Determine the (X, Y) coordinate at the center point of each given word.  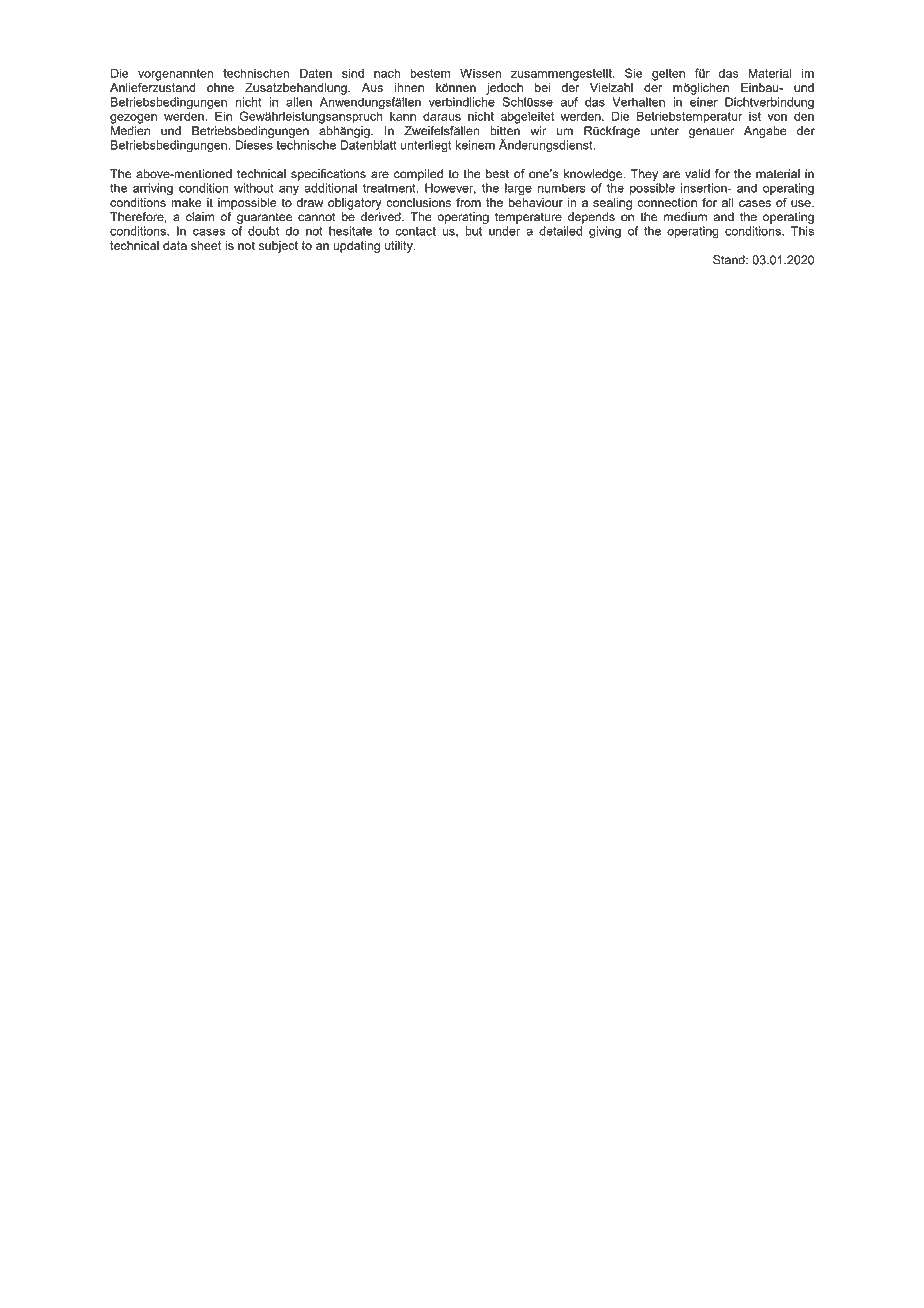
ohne (220, 87)
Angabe (765, 132)
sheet (206, 245)
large (518, 189)
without (253, 188)
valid (697, 174)
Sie (634, 73)
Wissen (480, 73)
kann (403, 116)
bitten (505, 131)
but (473, 231)
